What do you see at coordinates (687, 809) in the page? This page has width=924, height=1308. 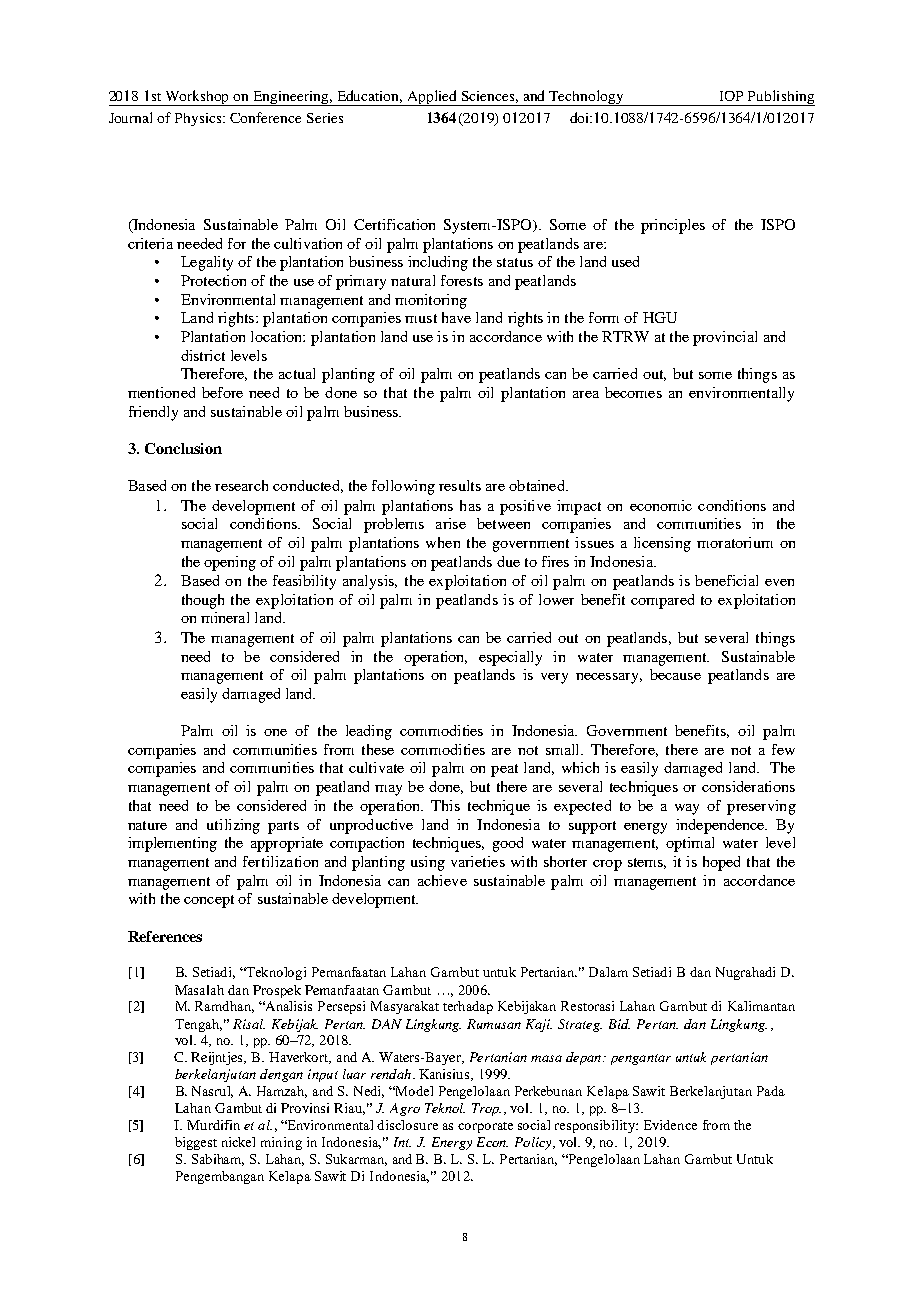 I see `way` at bounding box center [687, 809].
